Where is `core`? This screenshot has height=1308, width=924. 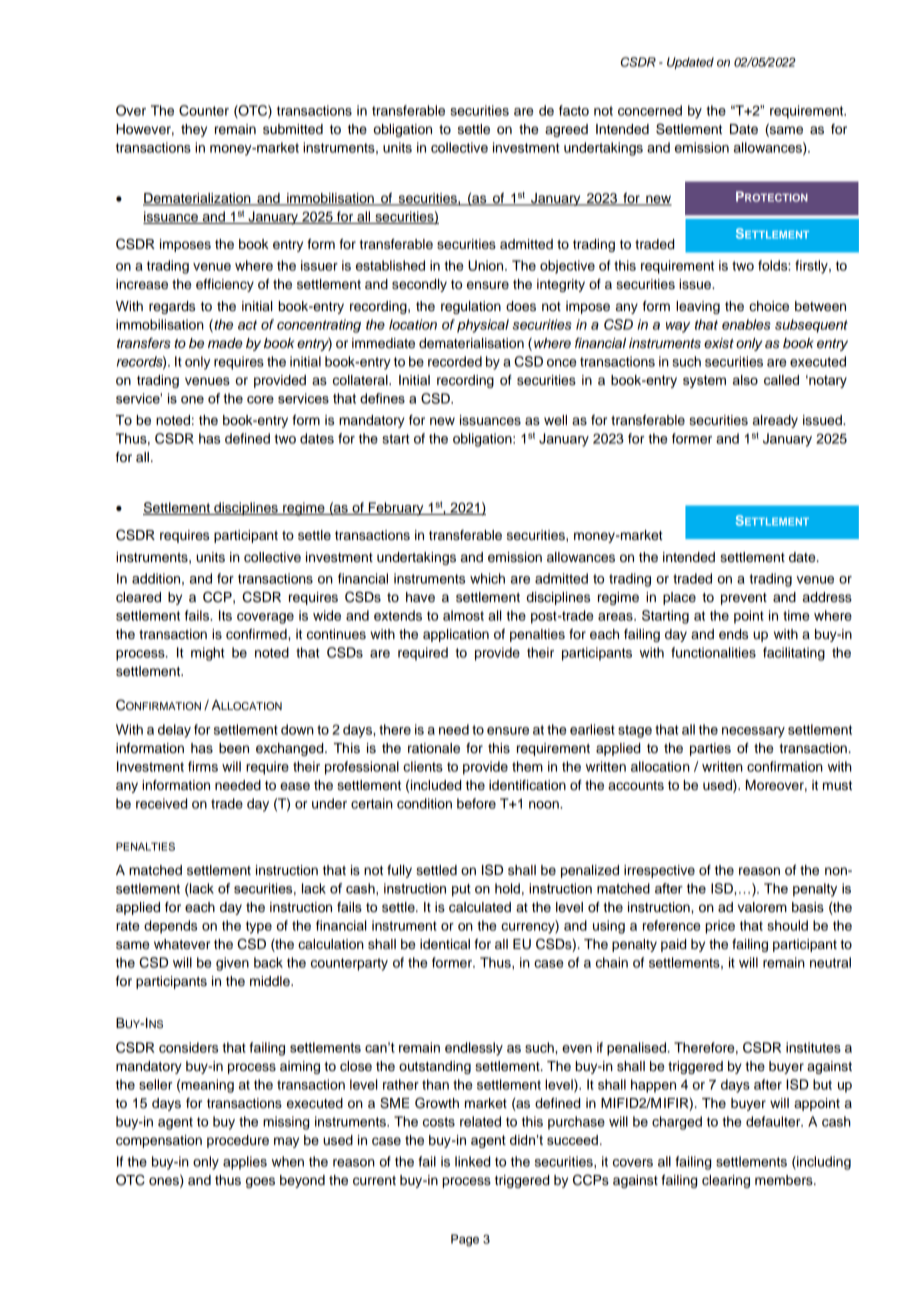
core is located at coordinates (260, 400).
